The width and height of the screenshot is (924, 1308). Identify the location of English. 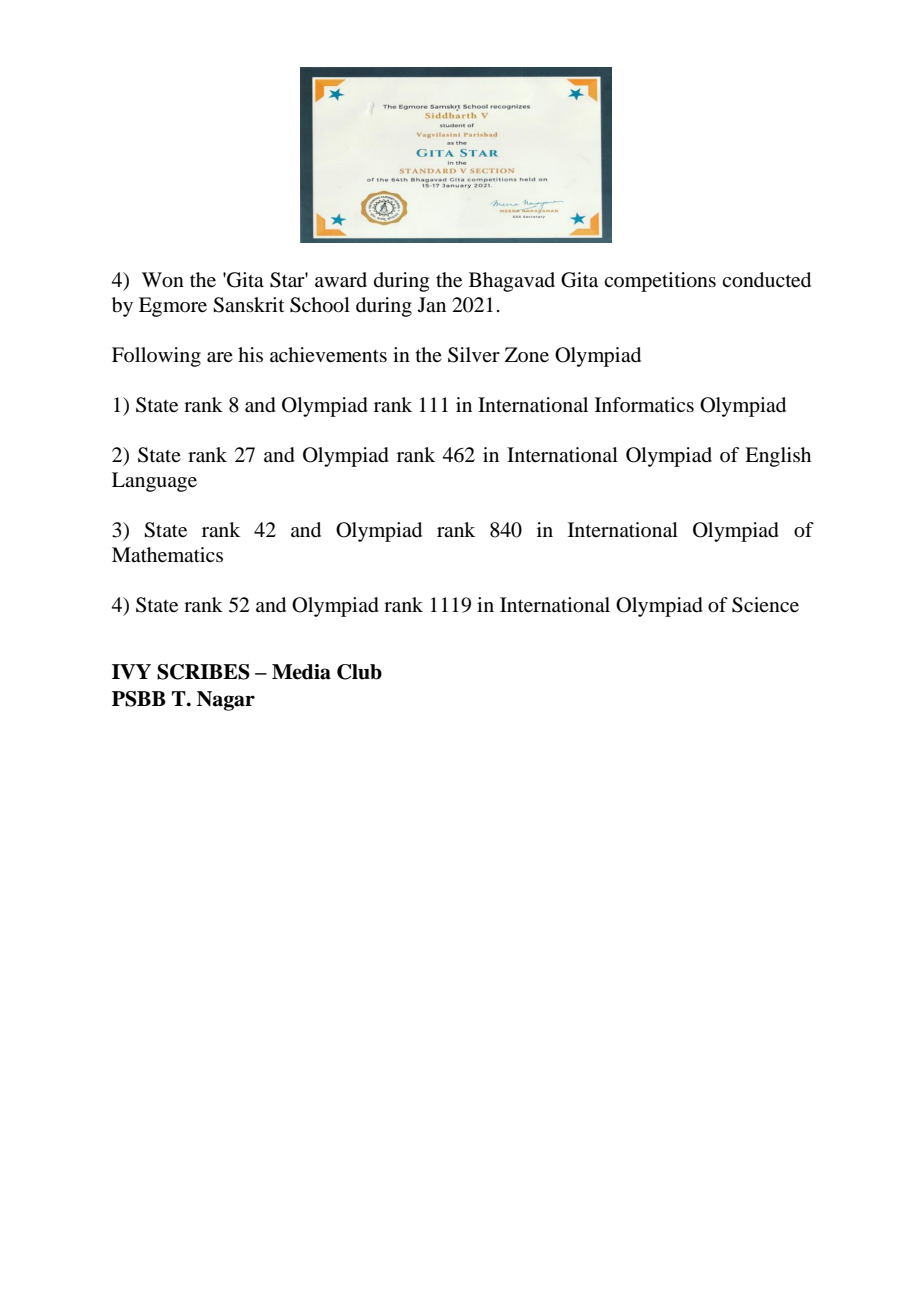
(778, 457).
